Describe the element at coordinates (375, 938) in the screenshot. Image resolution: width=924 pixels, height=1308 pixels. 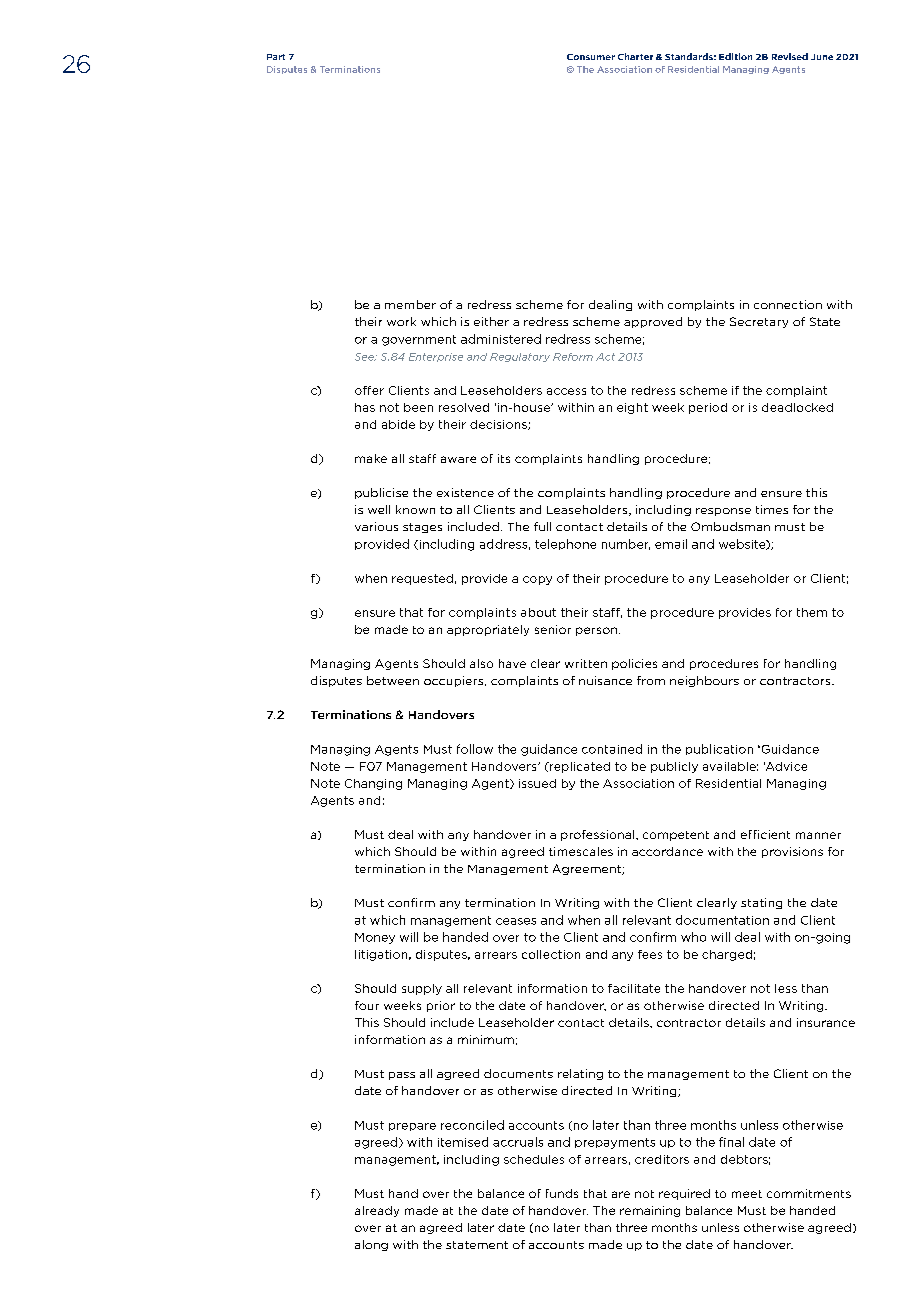
I see `Money` at that location.
